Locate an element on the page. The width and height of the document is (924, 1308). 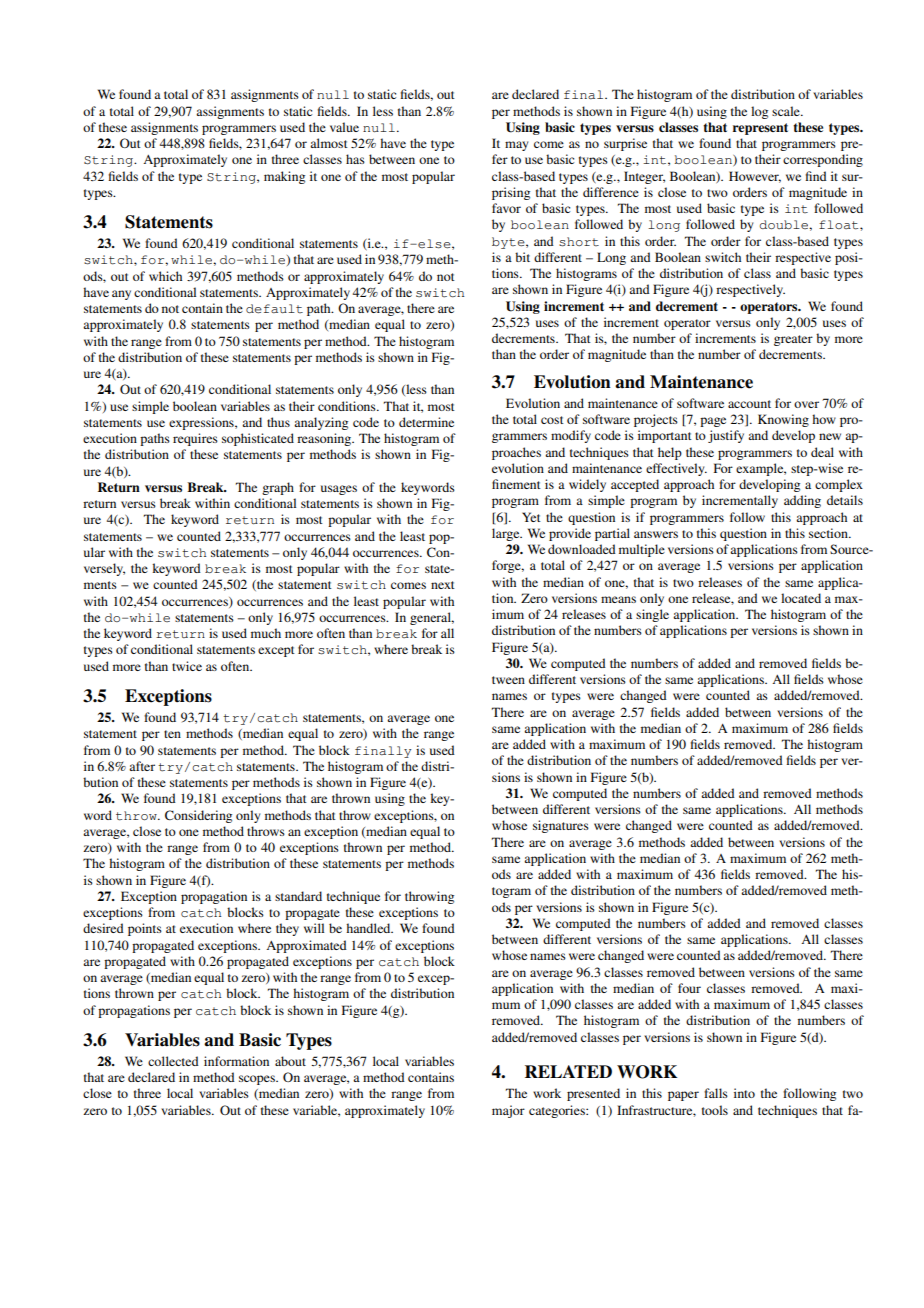
much is located at coordinates (266, 633).
